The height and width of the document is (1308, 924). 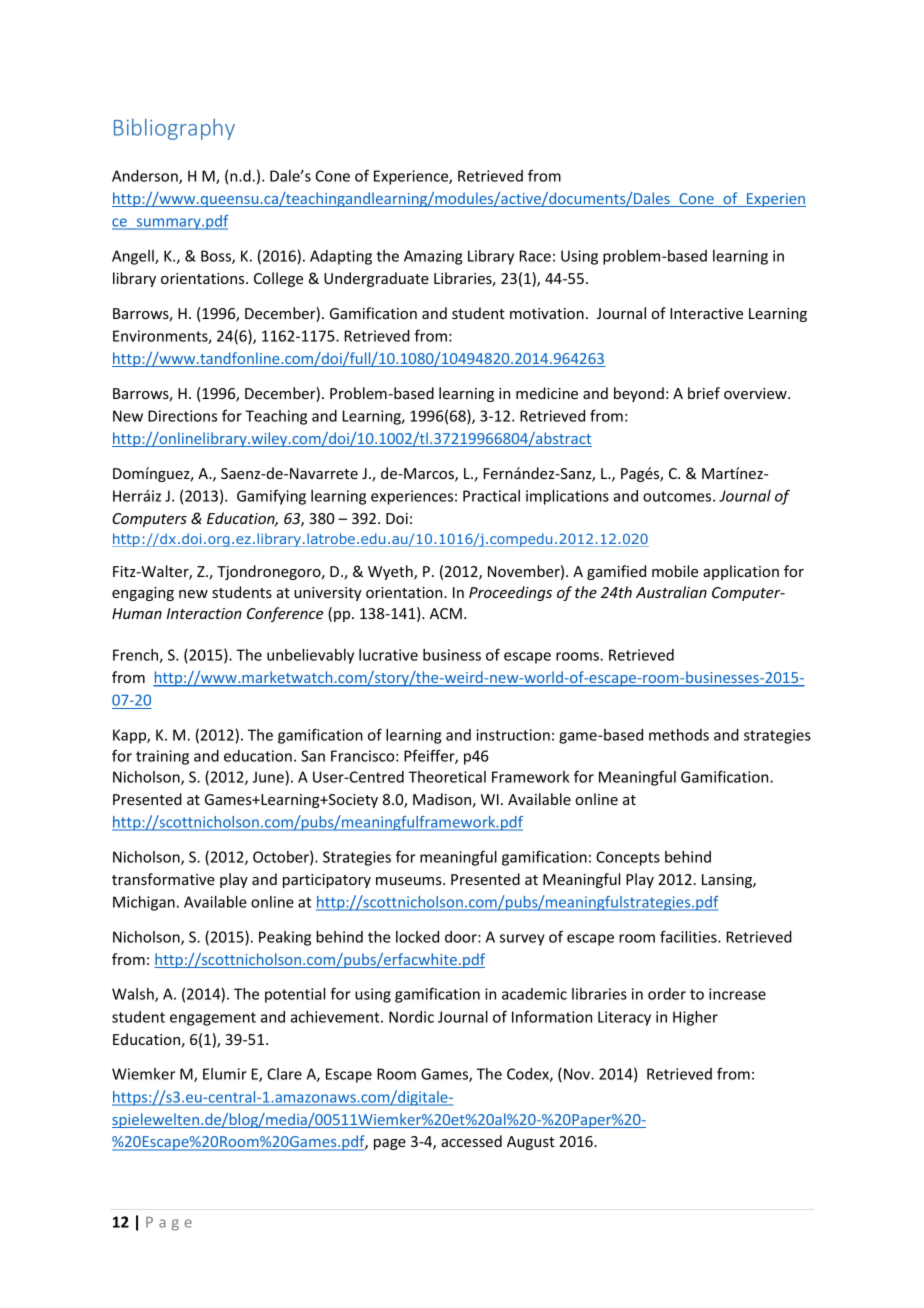 What do you see at coordinates (174, 129) in the document?
I see `Bibliography` at bounding box center [174, 129].
